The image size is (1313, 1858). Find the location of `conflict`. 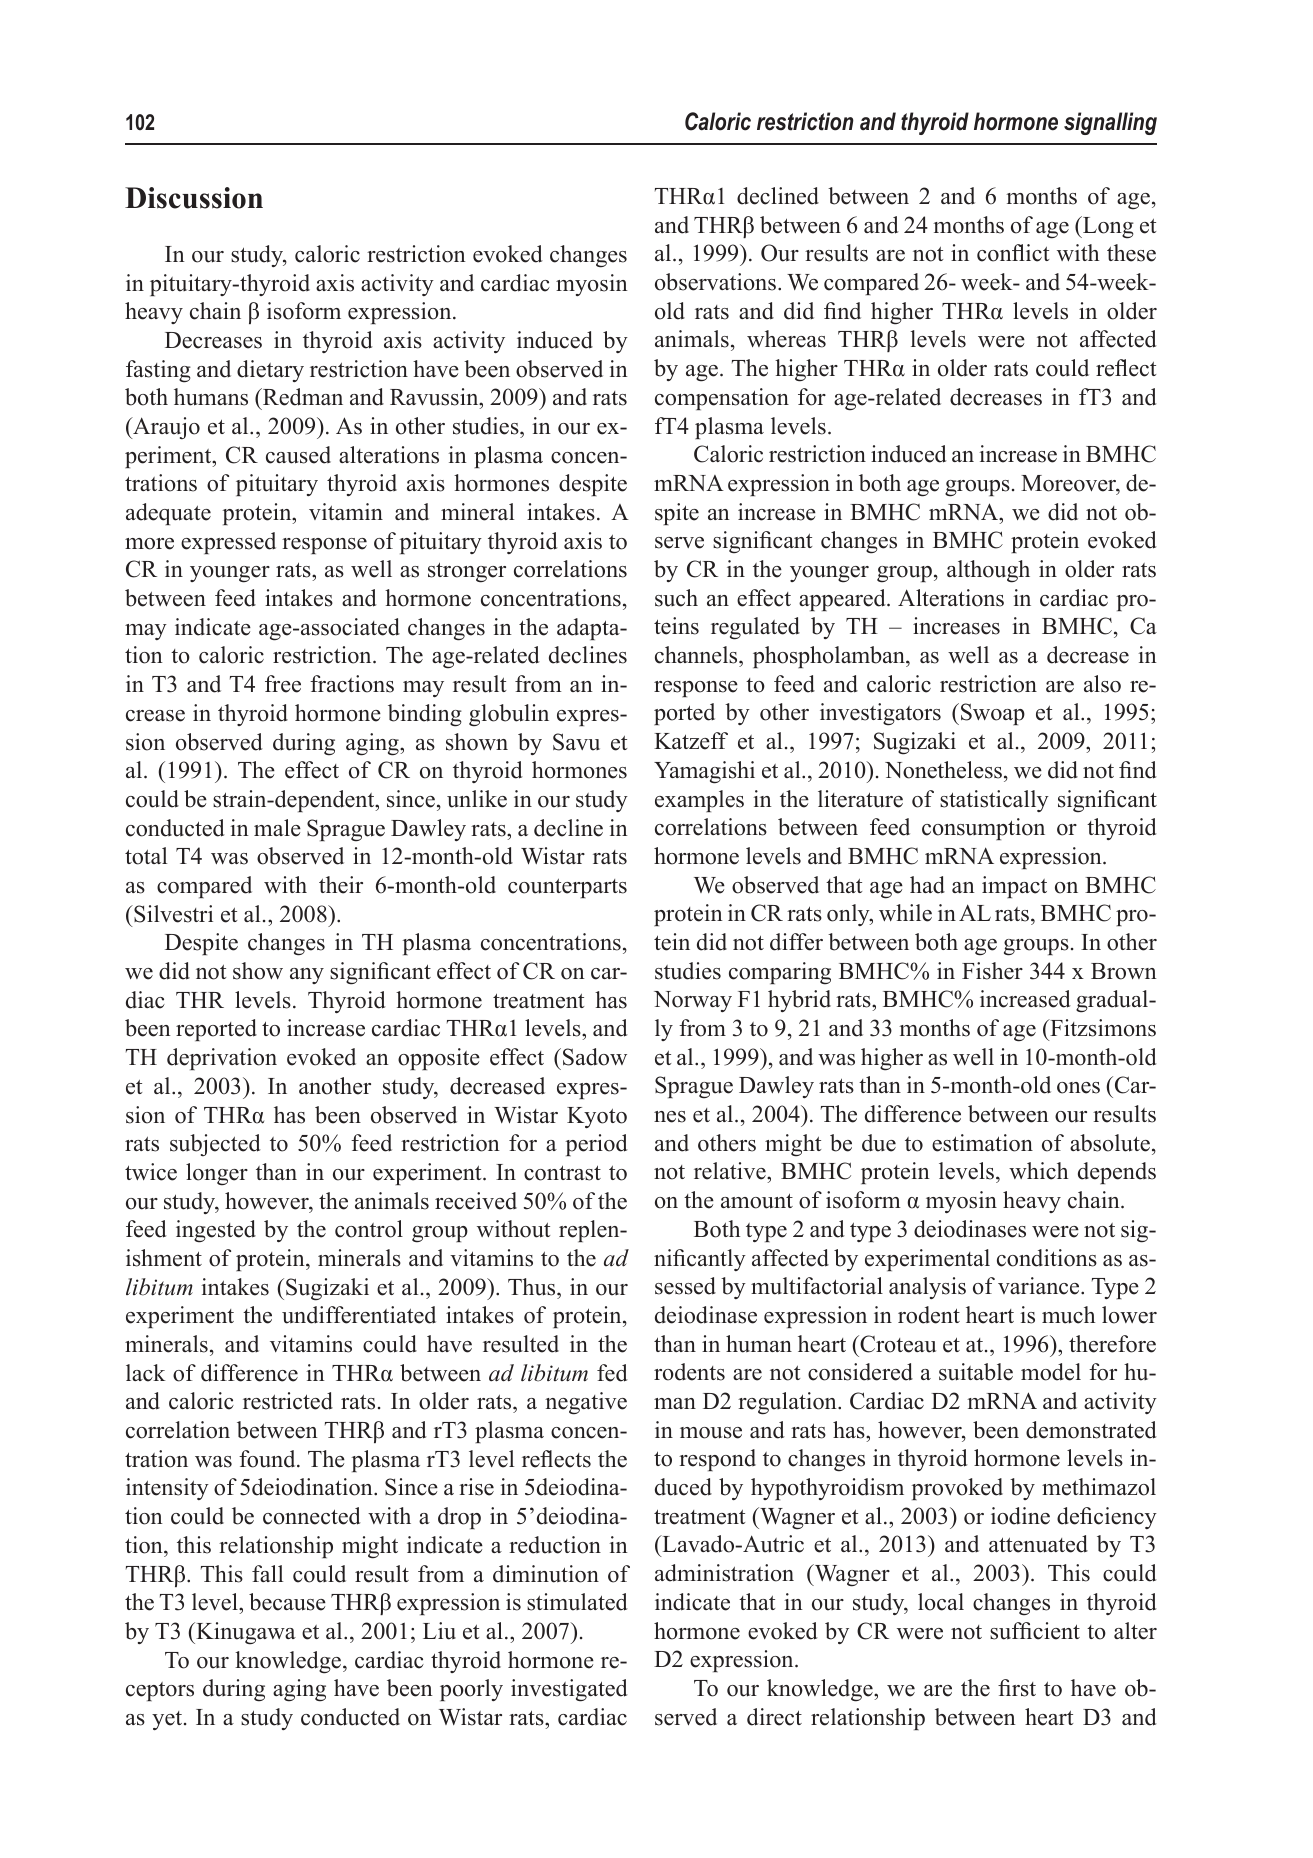

conflict is located at coordinates (1013, 253).
